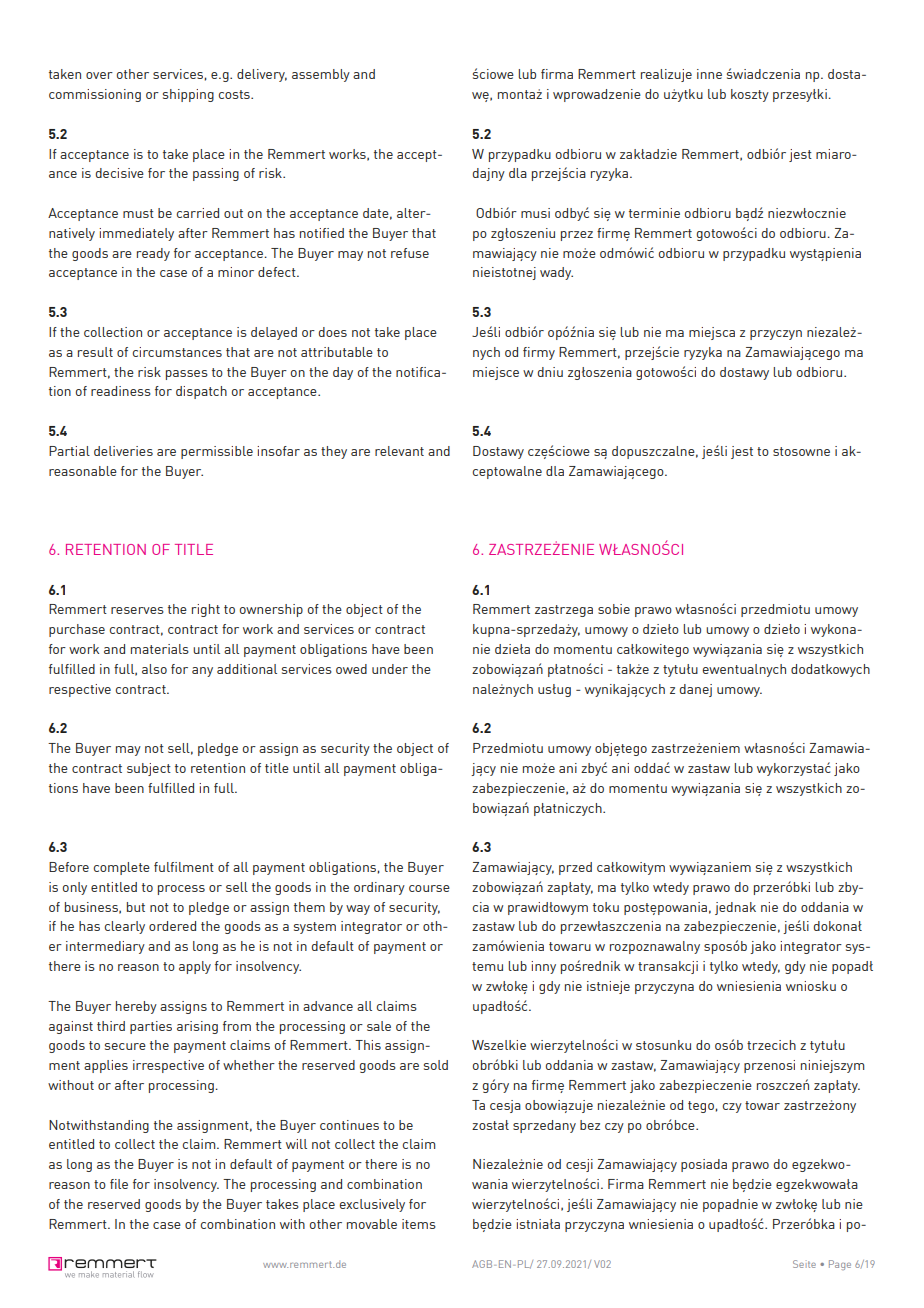 The width and height of the screenshot is (924, 1308). I want to click on complete, so click(121, 868).
